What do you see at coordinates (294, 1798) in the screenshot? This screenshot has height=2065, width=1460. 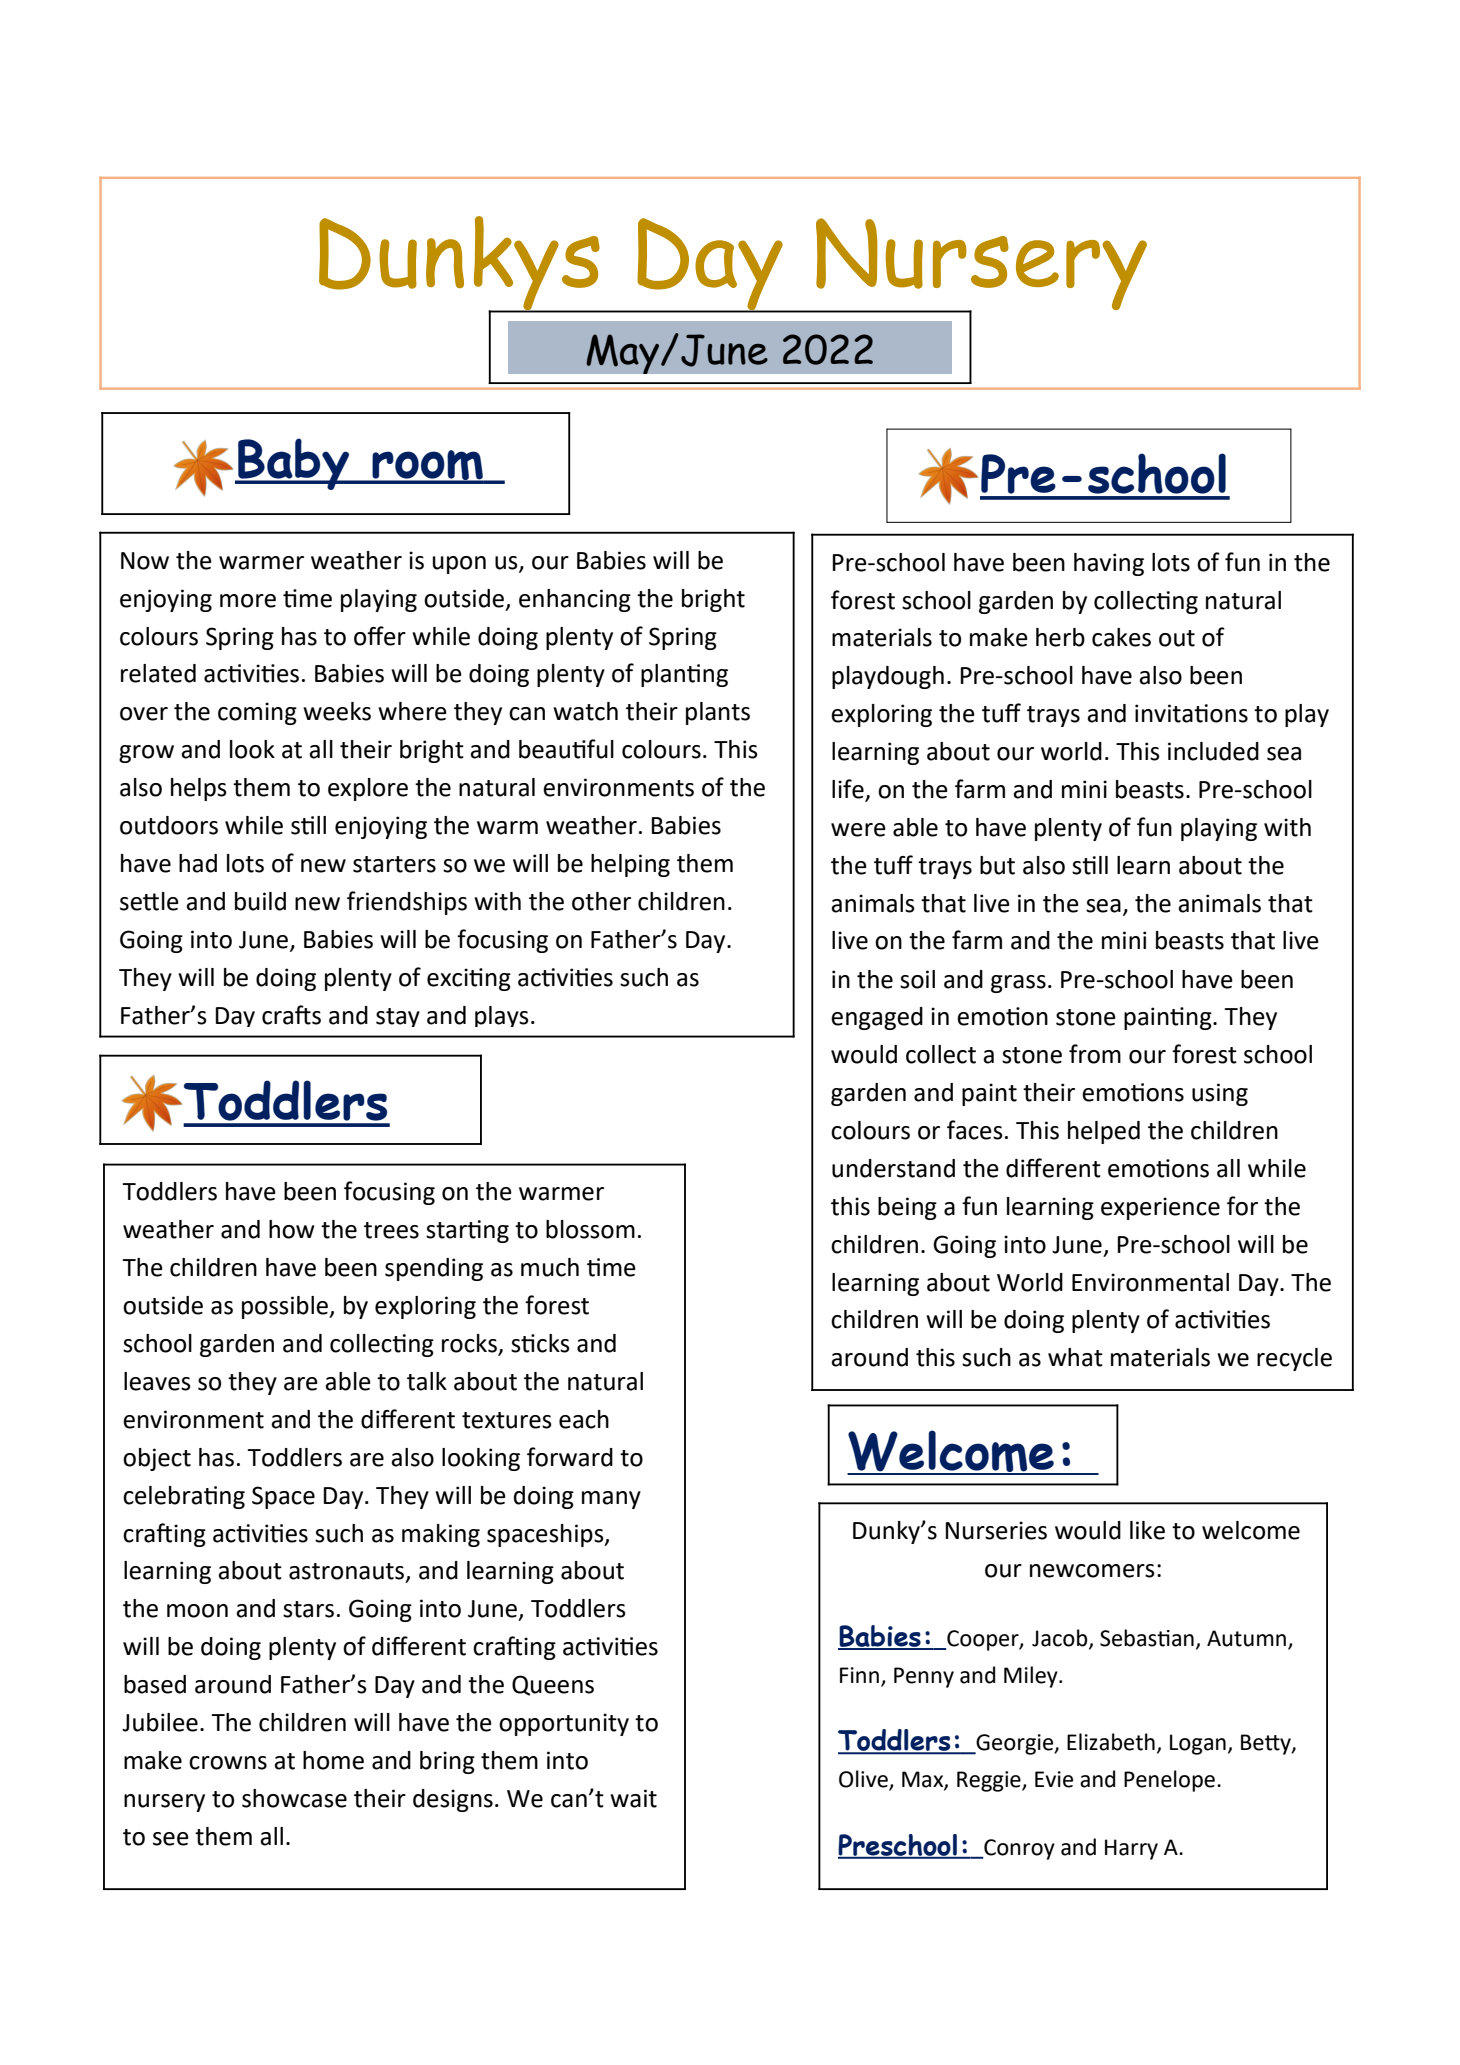 I see `showcase` at bounding box center [294, 1798].
